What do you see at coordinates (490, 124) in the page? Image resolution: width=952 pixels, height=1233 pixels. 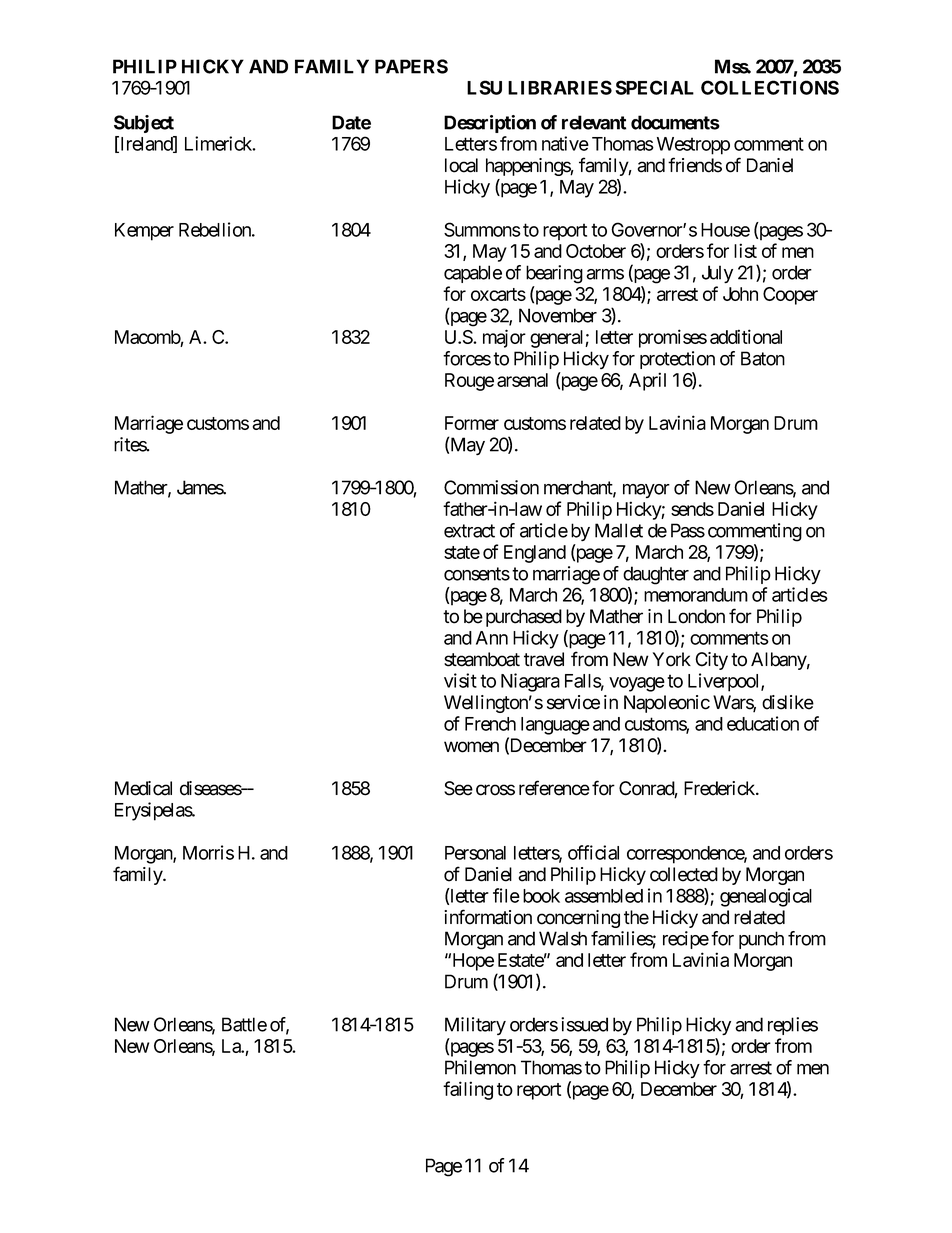 I see `Description` at bounding box center [490, 124].
